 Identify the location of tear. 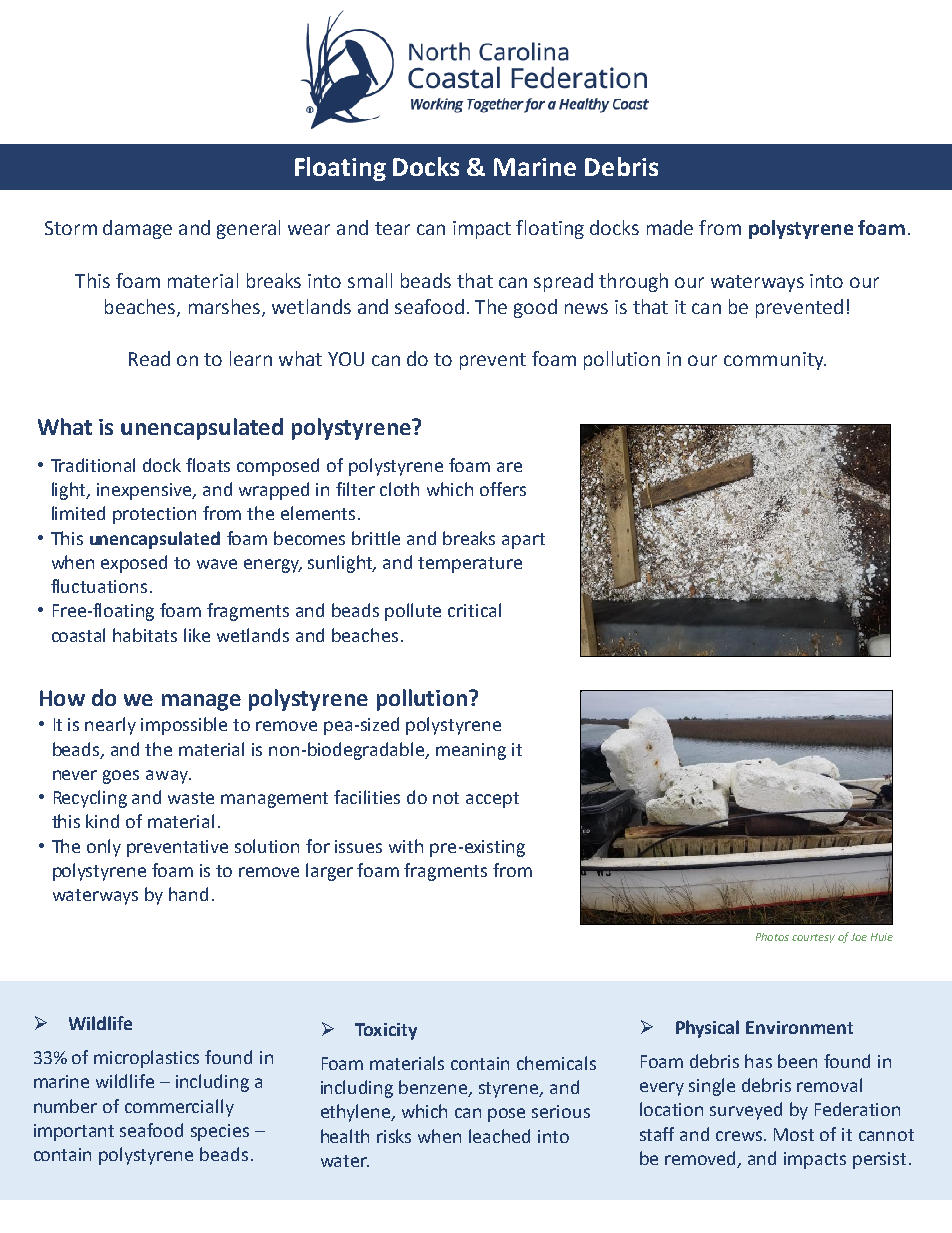
(392, 228).
